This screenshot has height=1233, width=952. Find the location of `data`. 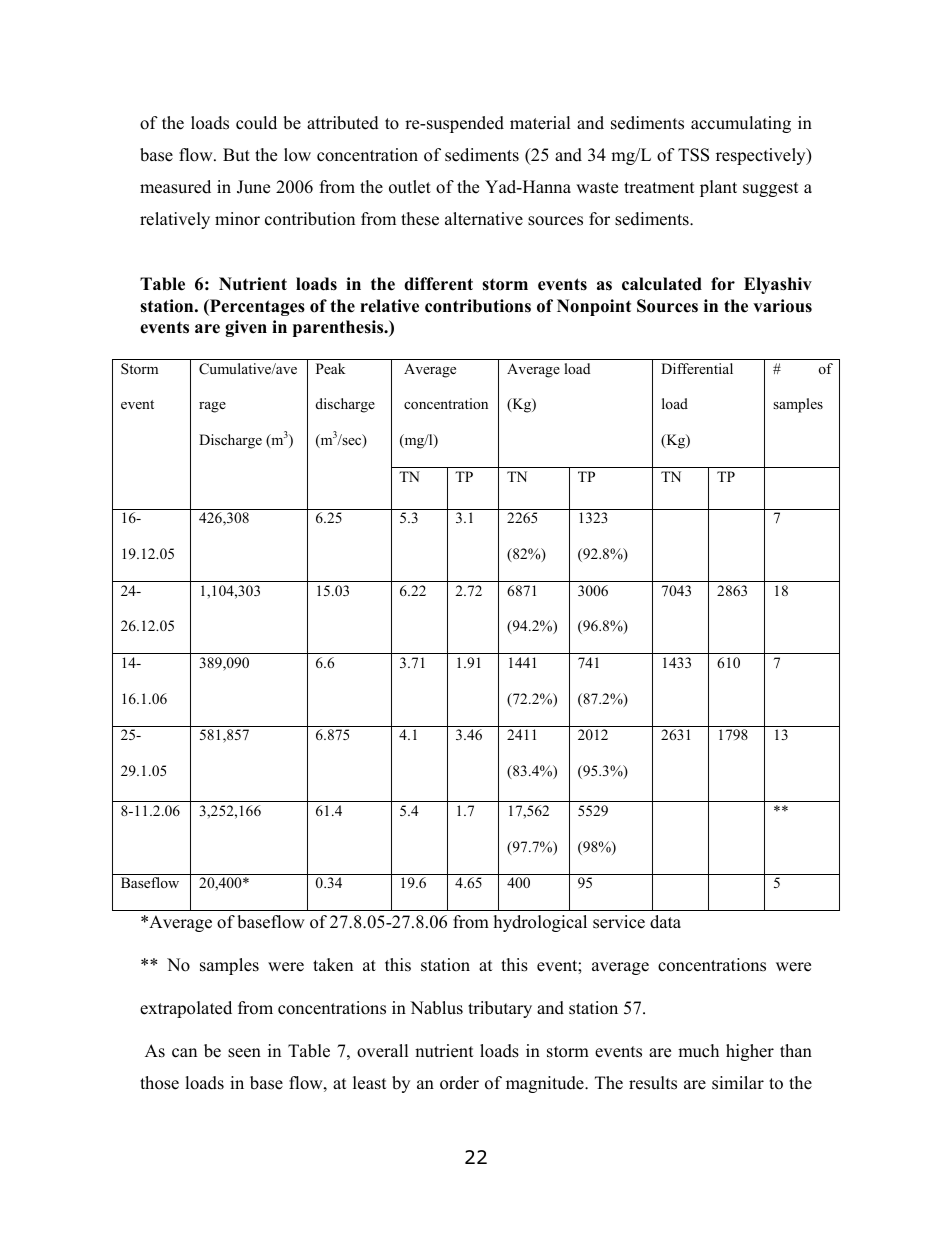

data is located at coordinates (665, 922).
